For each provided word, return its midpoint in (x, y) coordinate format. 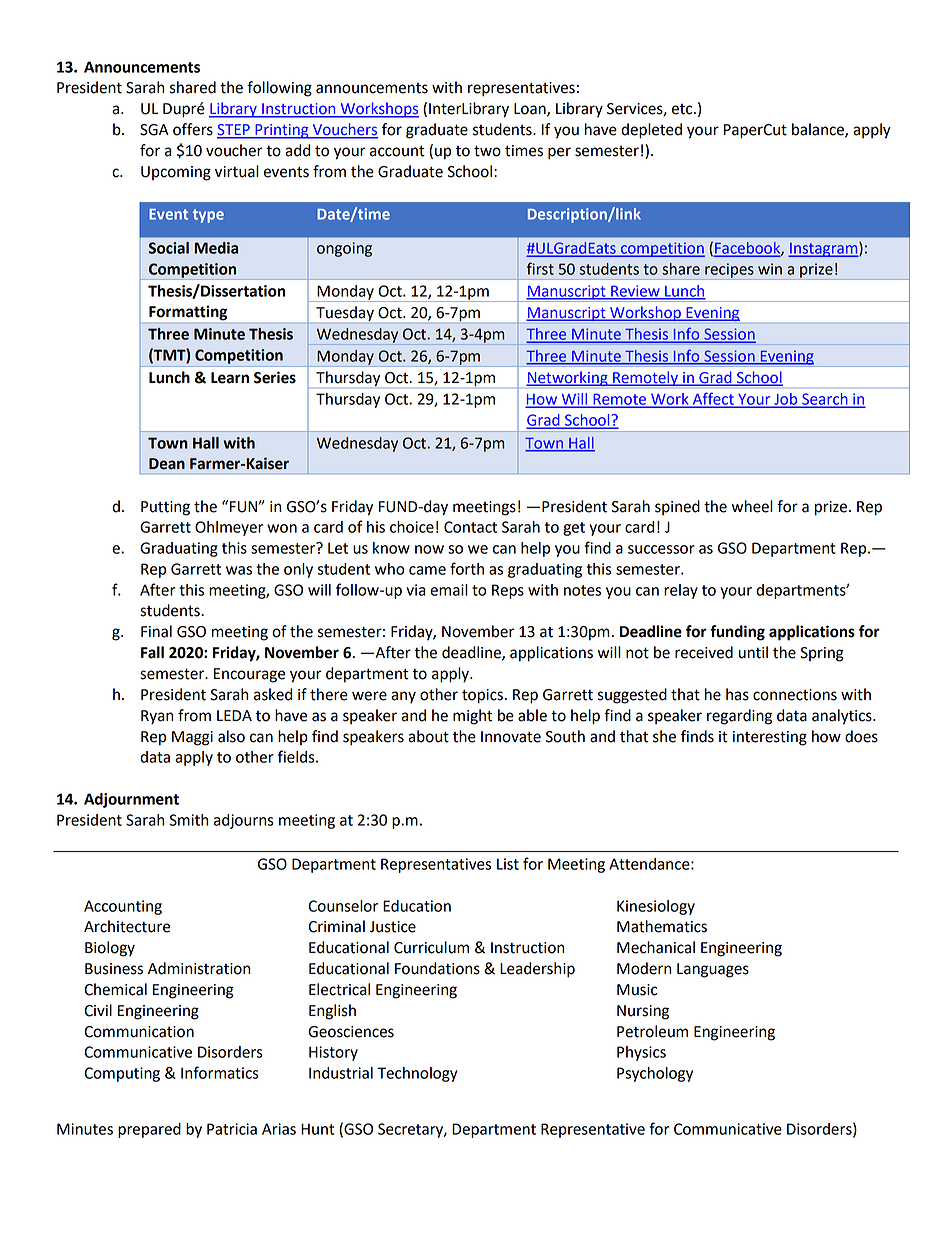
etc (683, 109)
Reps (508, 591)
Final (156, 631)
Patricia (232, 1129)
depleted (651, 131)
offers (193, 129)
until (753, 652)
